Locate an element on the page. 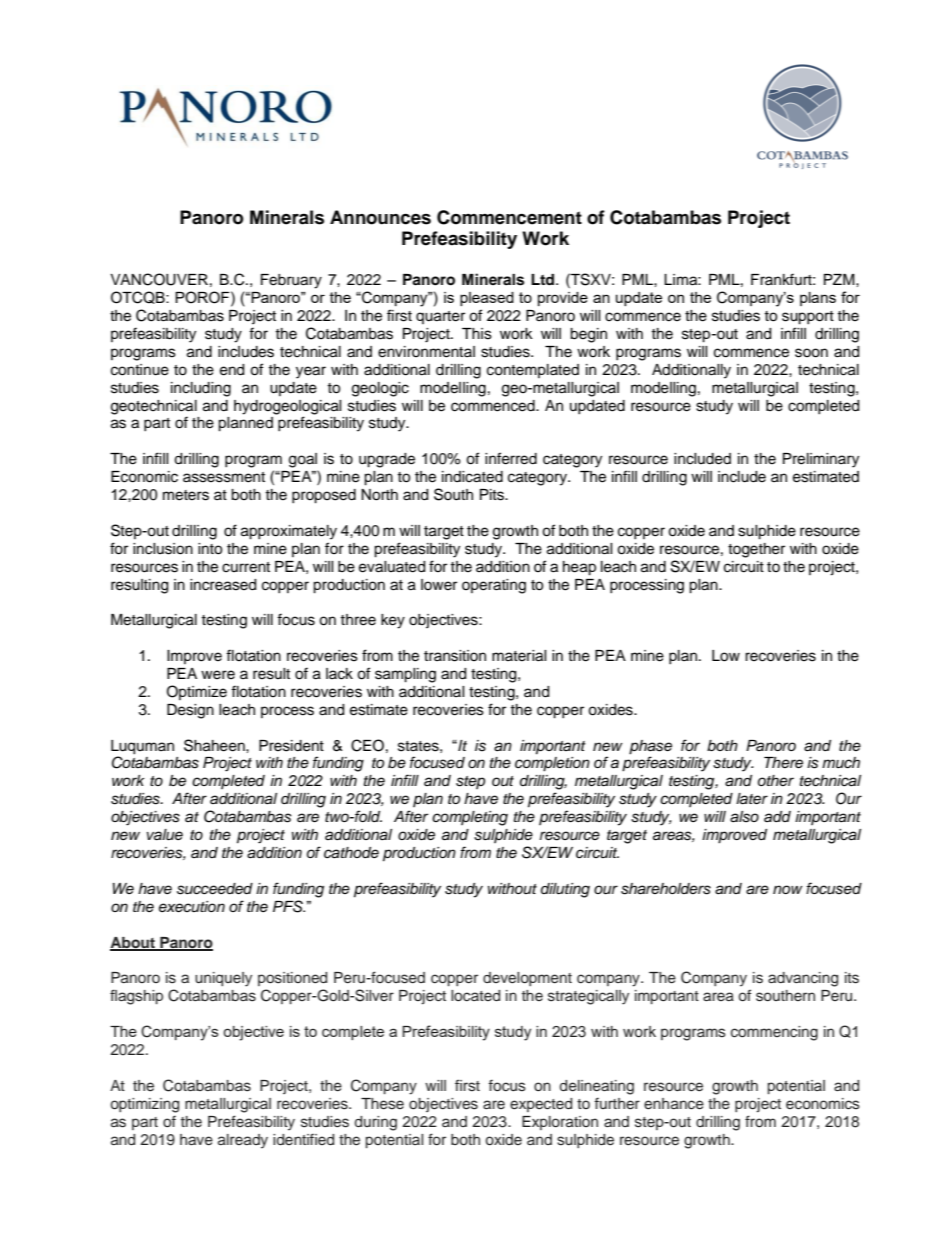  completing is located at coordinates (470, 818).
